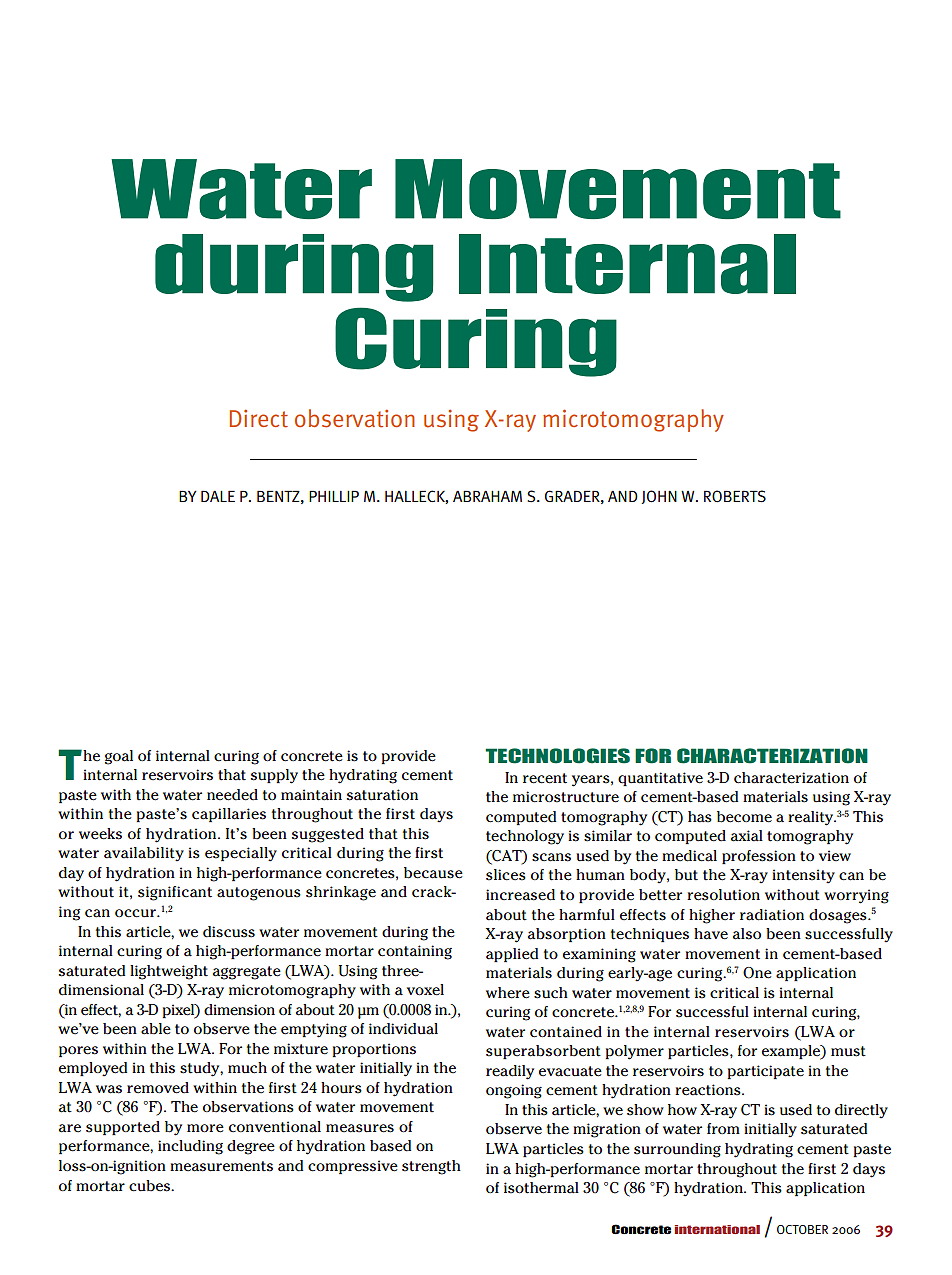 Image resolution: width=952 pixels, height=1275 pixels. I want to click on because, so click(433, 873).
